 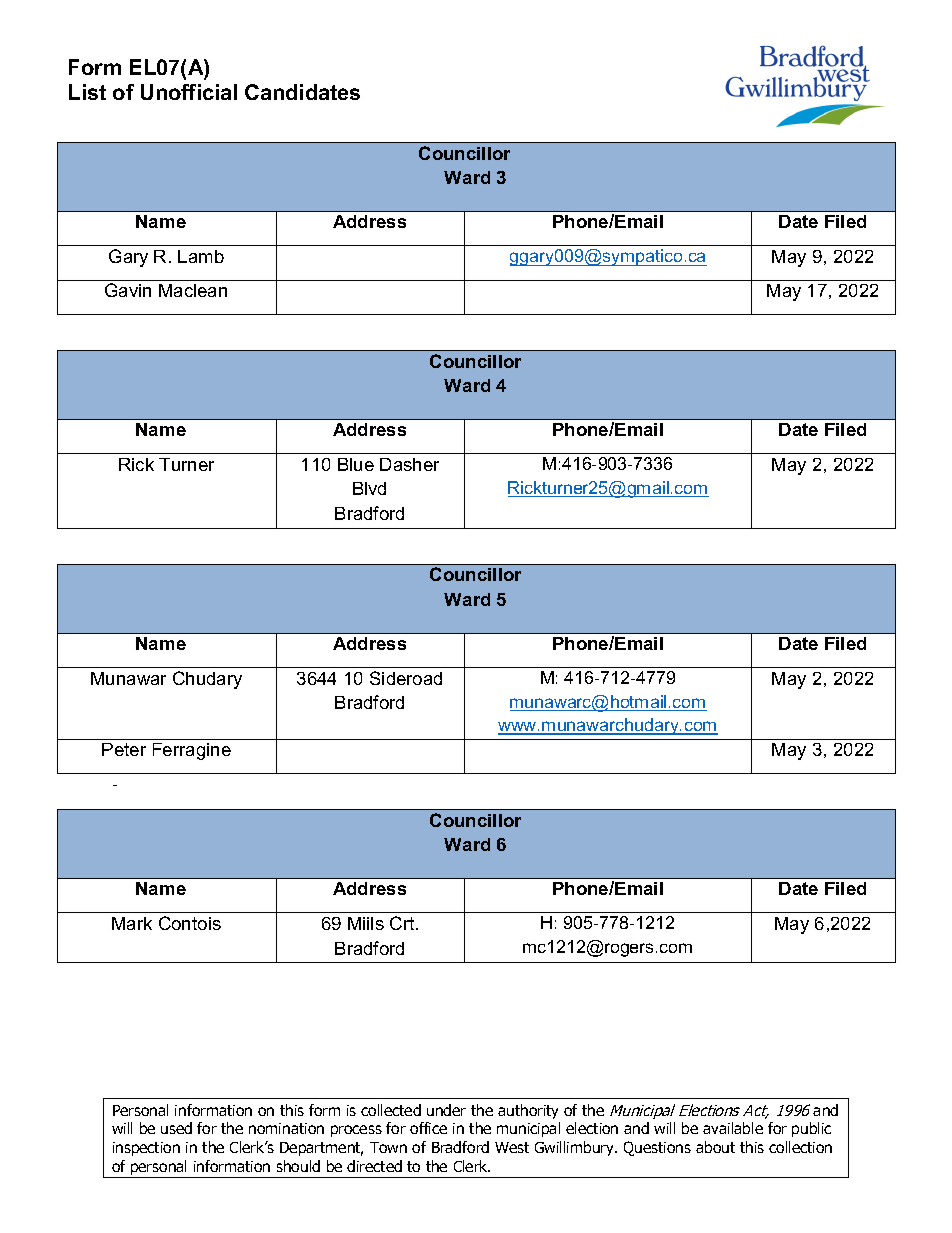 I want to click on available, so click(x=733, y=1128).
